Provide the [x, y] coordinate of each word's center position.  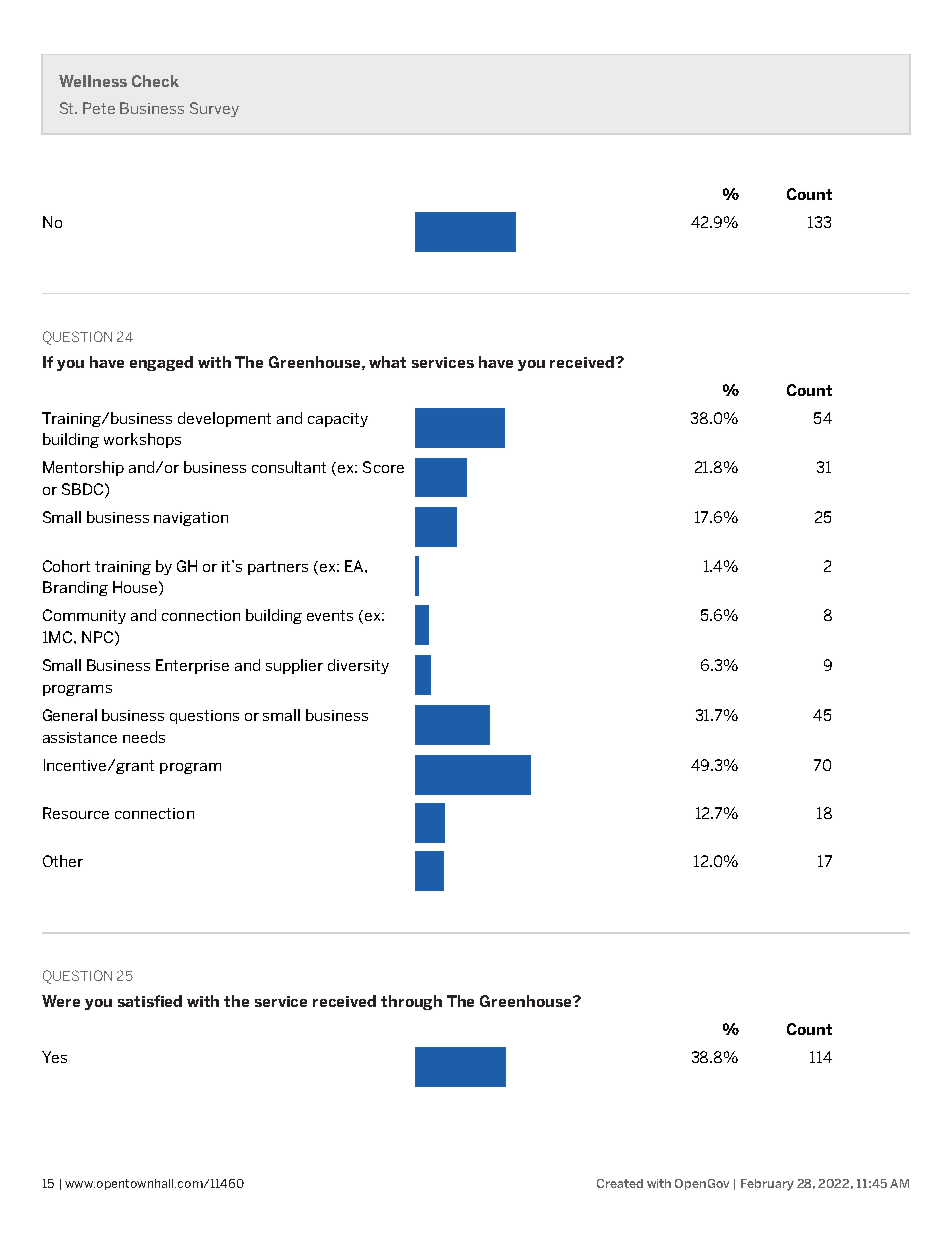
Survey [214, 109]
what [387, 362]
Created [620, 1183]
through [411, 1002]
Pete [99, 108]
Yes [54, 1057]
